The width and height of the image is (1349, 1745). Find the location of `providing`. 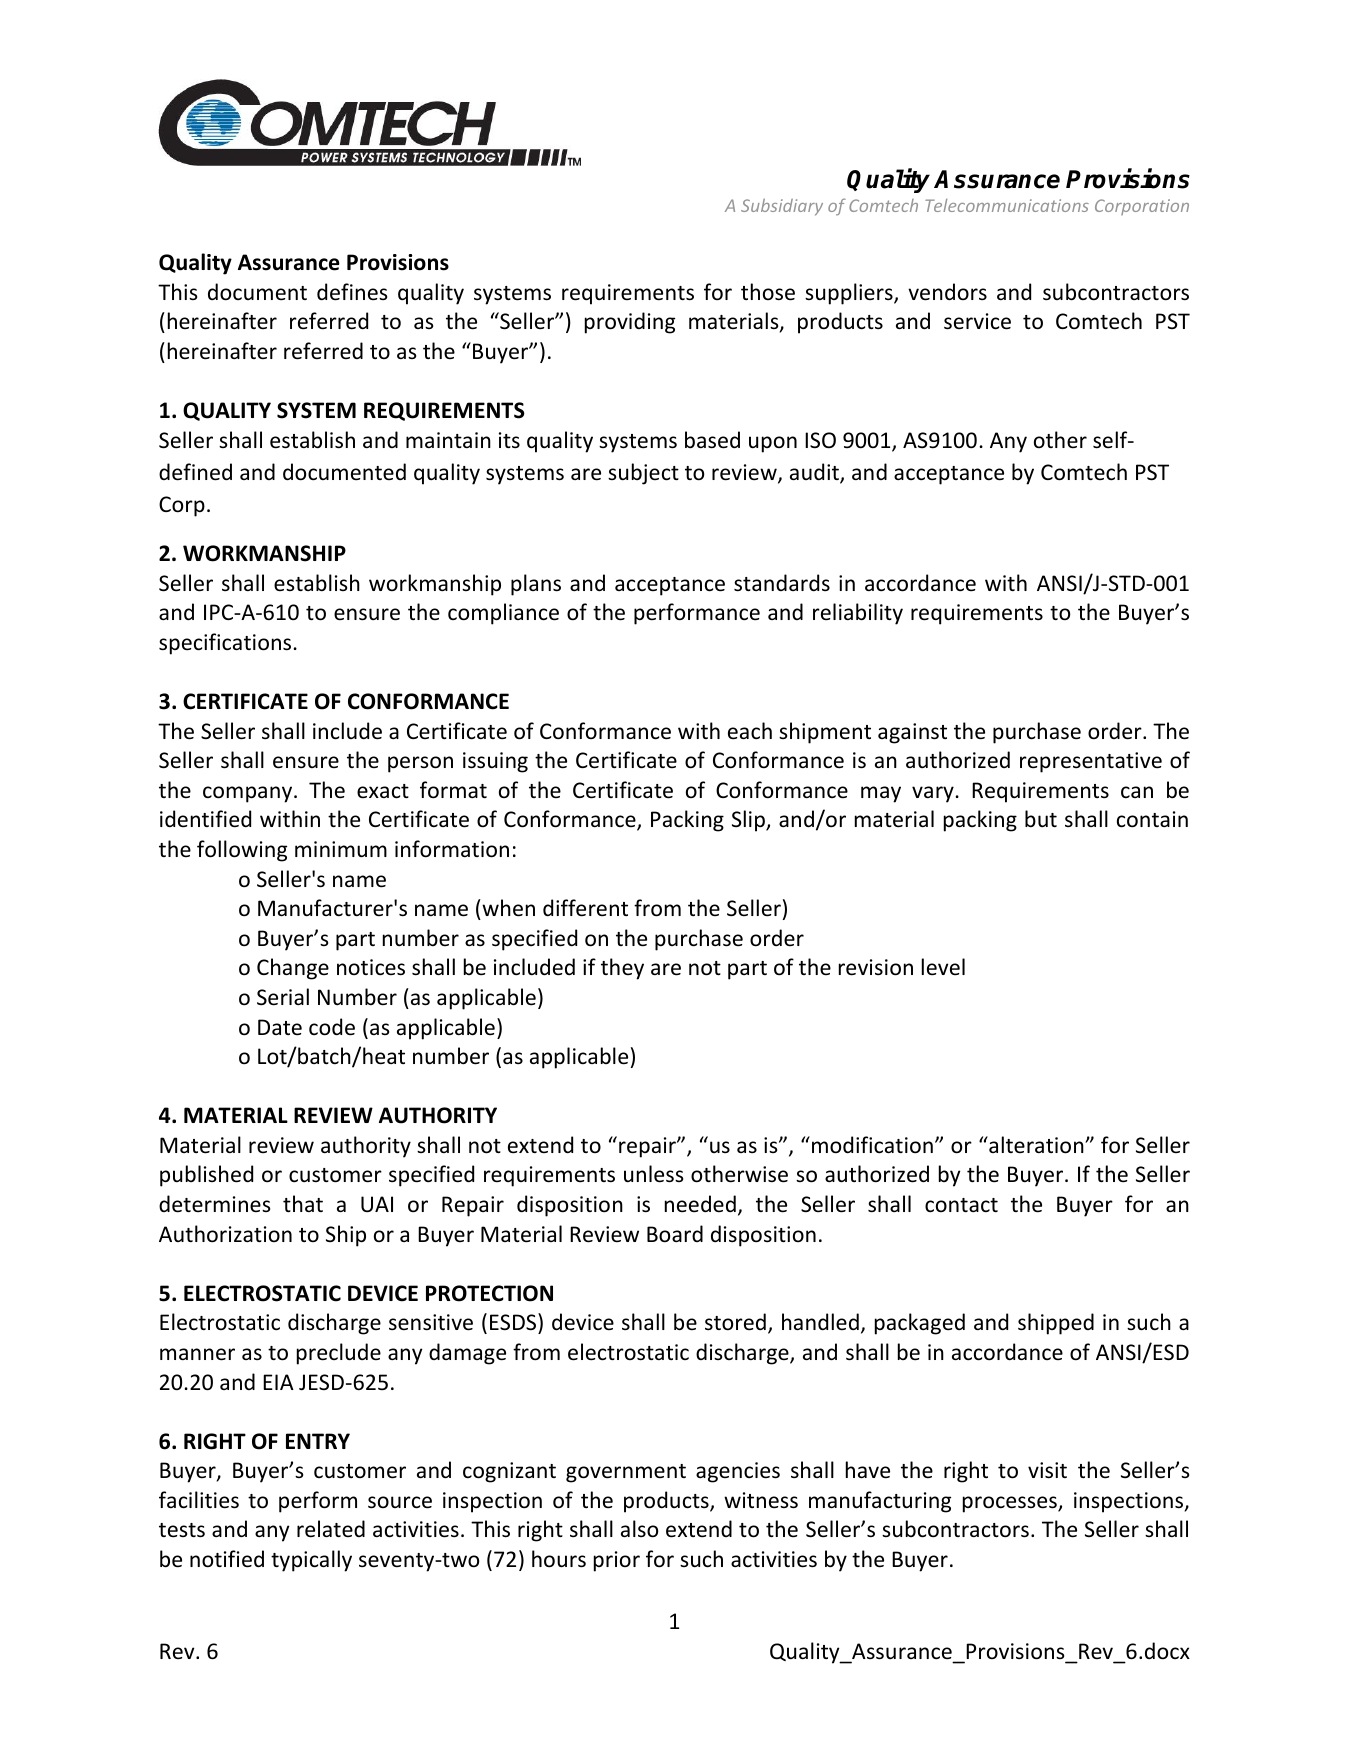

providing is located at coordinates (630, 323).
